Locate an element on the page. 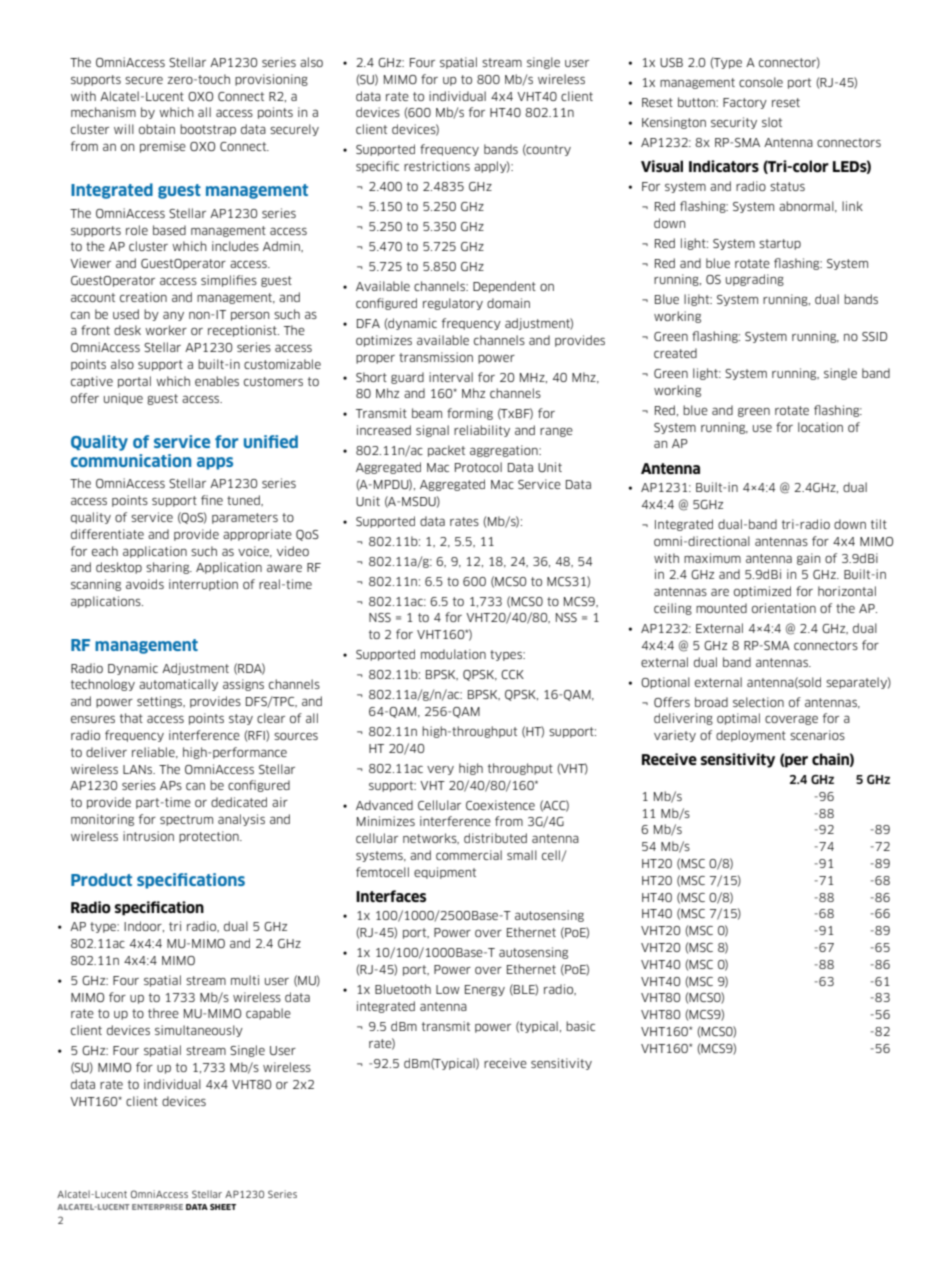  ENTERPRISE is located at coordinates (157, 1207).
